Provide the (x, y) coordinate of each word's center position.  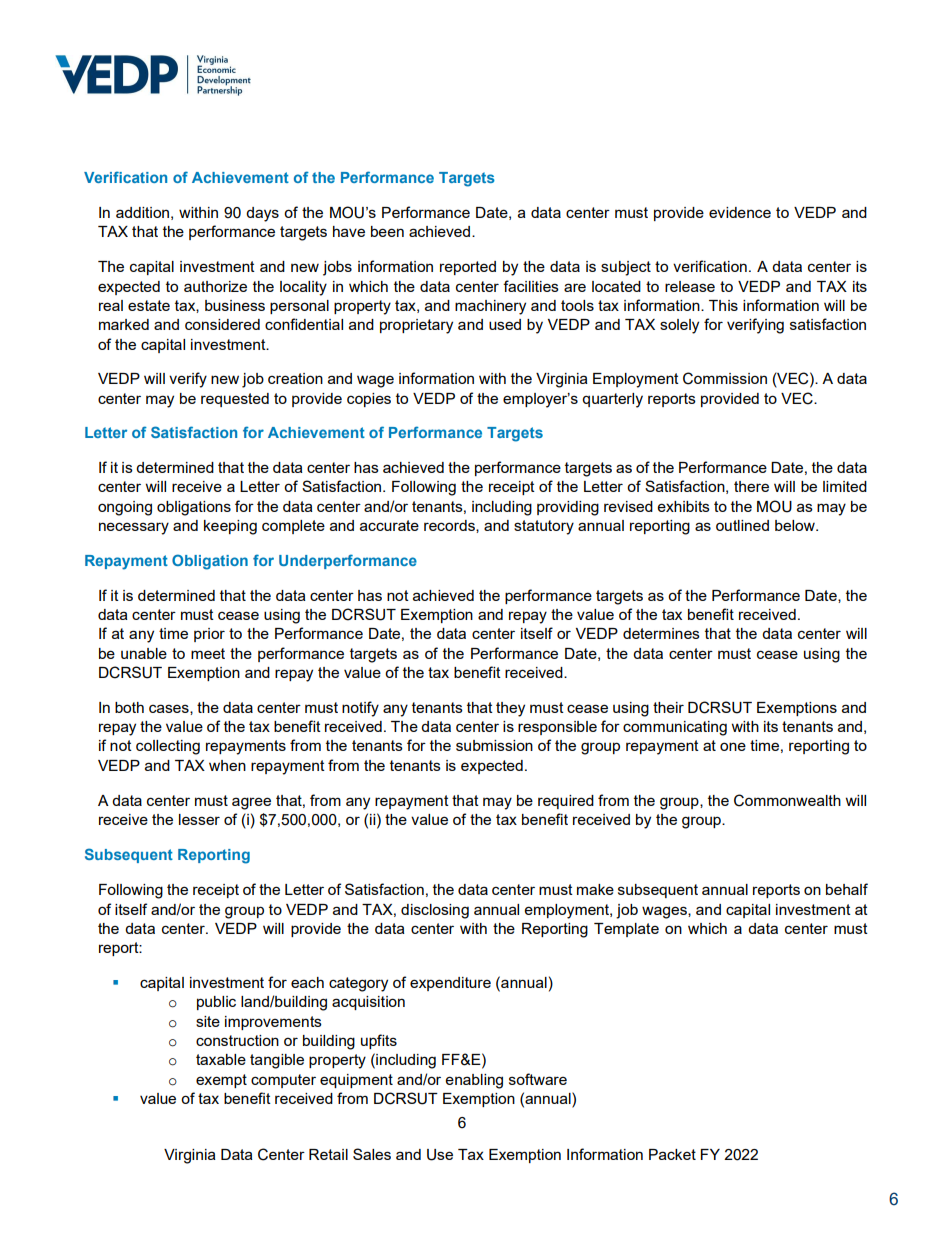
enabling (474, 1081)
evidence (740, 212)
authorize (215, 286)
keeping (230, 527)
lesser (199, 819)
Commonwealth (787, 800)
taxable (221, 1059)
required (566, 802)
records (450, 526)
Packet (672, 1154)
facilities (531, 286)
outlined (742, 525)
